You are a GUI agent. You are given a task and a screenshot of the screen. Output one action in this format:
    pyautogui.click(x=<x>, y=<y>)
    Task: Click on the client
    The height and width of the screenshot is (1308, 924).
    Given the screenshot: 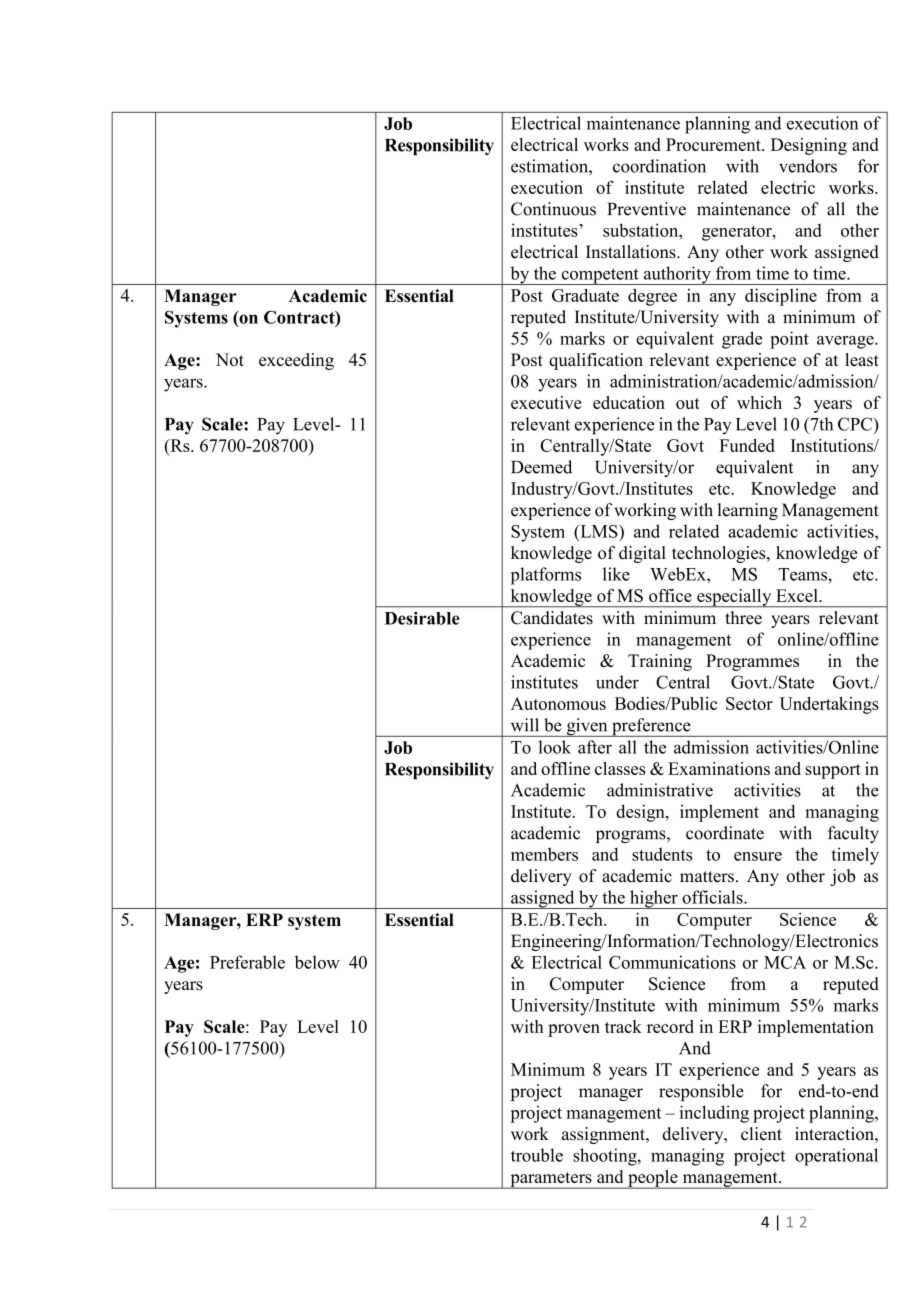 What is the action you would take?
    pyautogui.click(x=761, y=1134)
